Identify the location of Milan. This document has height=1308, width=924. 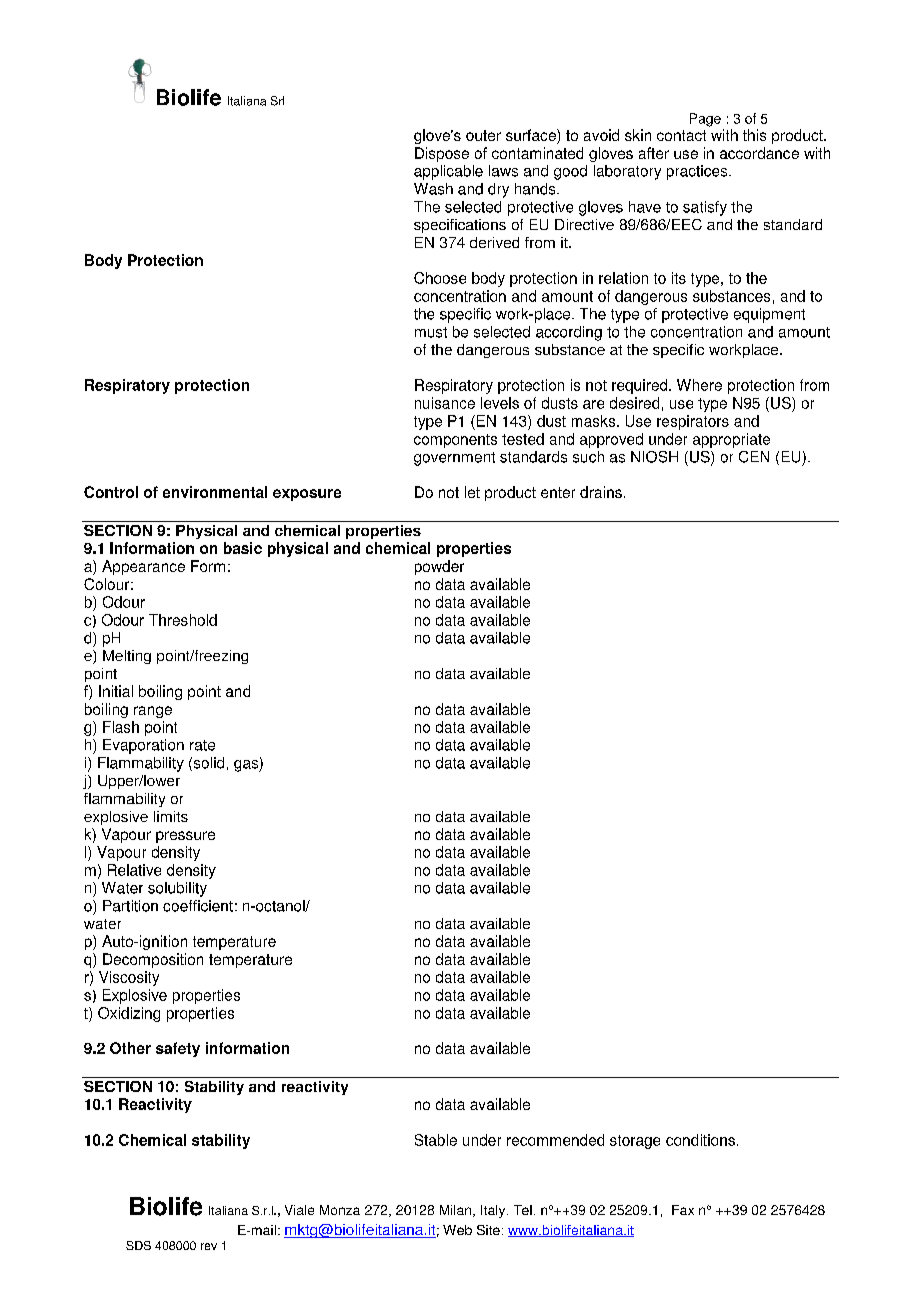
(455, 1210).
